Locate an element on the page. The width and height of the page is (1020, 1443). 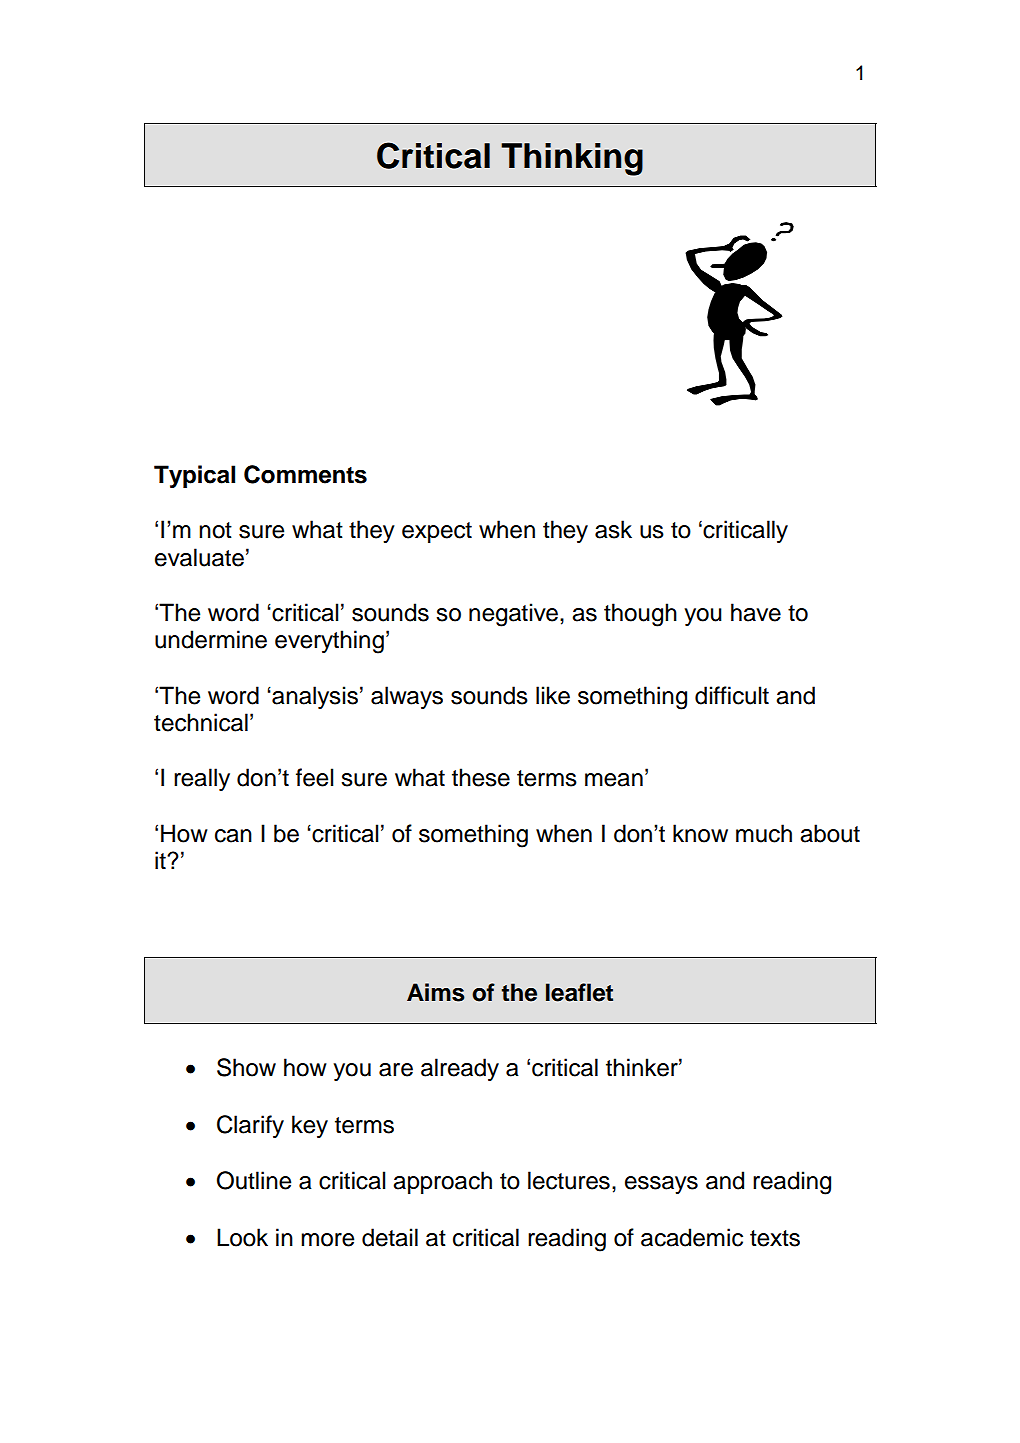
texts is located at coordinates (775, 1238).
